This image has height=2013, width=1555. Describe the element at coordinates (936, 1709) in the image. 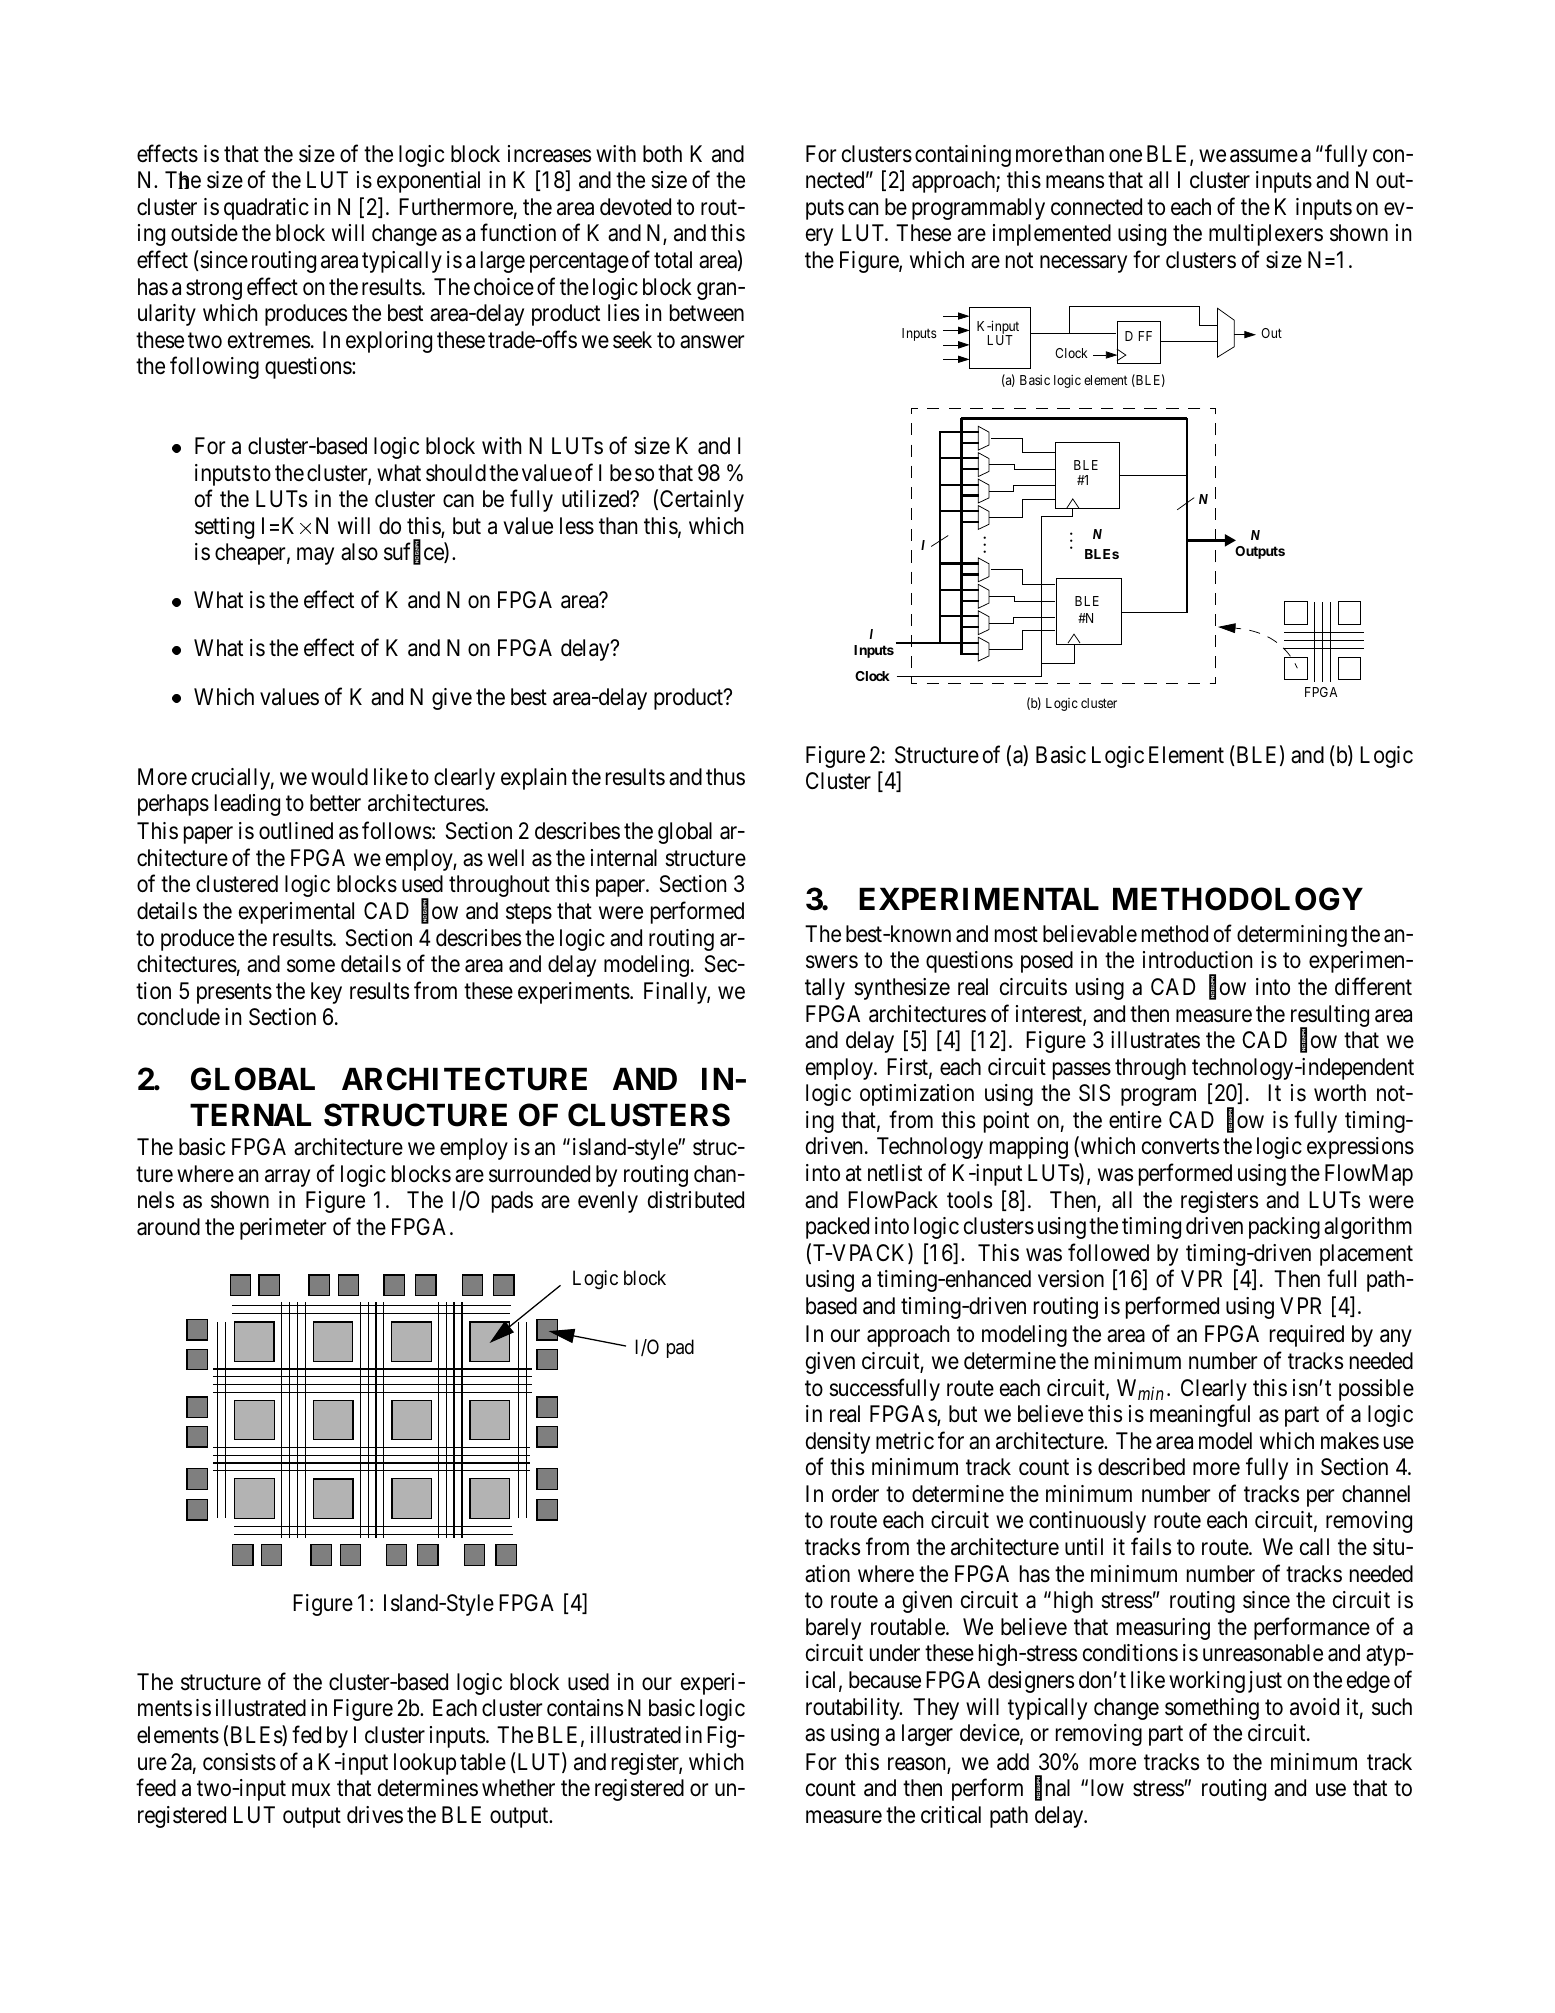

I see `They` at that location.
